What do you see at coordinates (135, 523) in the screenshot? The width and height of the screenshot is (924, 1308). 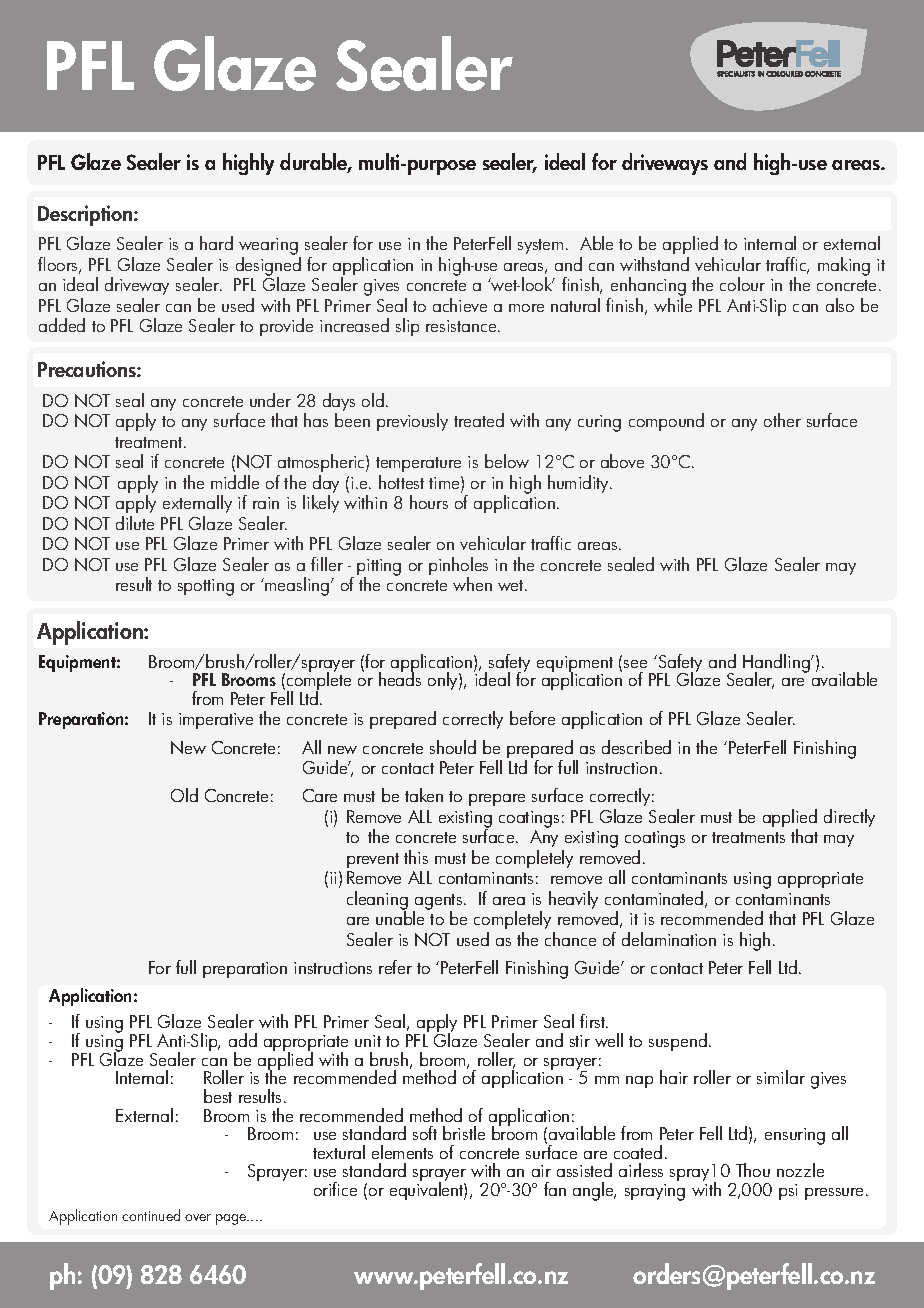 I see `dilute` at bounding box center [135, 523].
